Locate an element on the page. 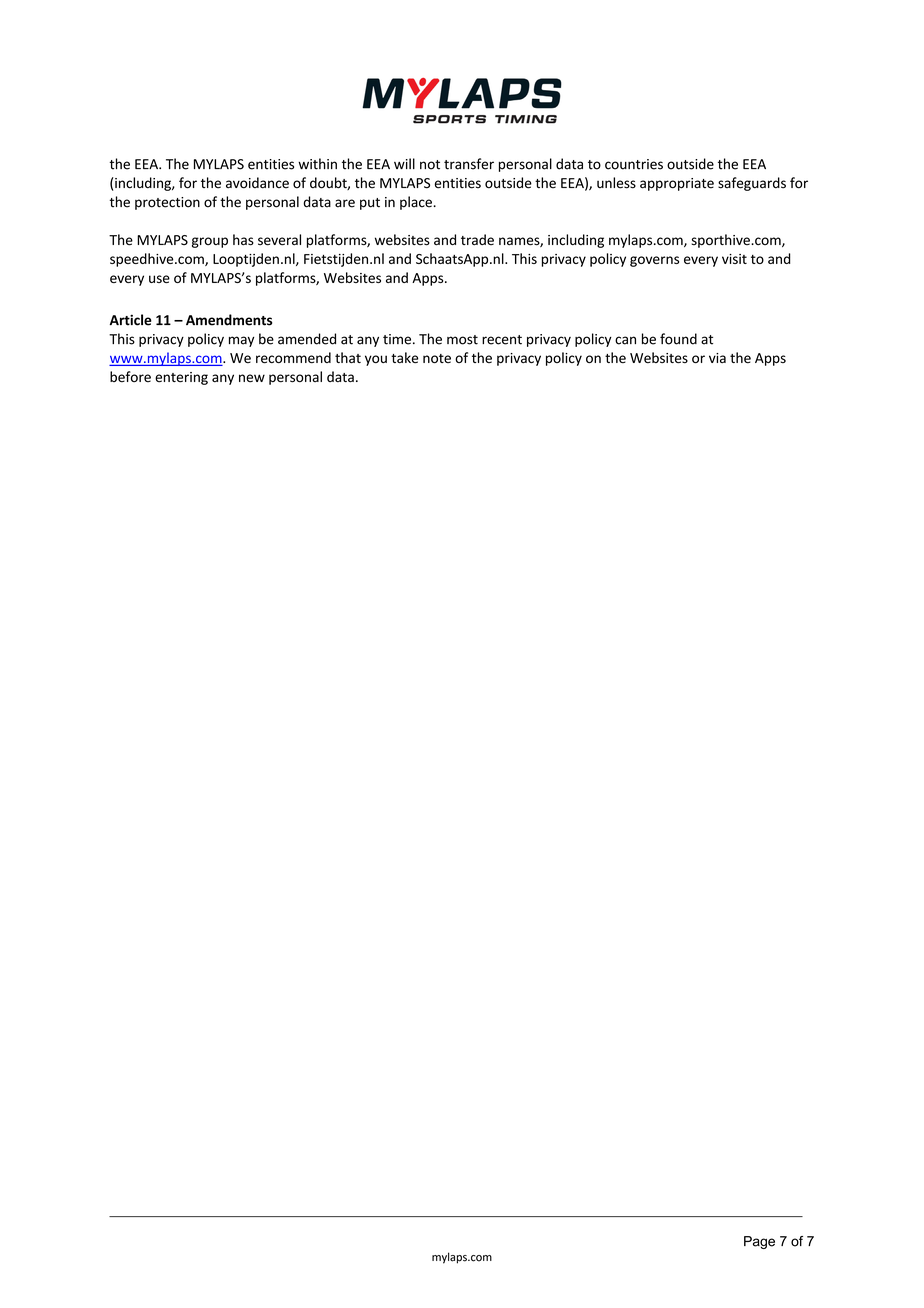 This page has width=924, height=1308. found is located at coordinates (678, 339).
